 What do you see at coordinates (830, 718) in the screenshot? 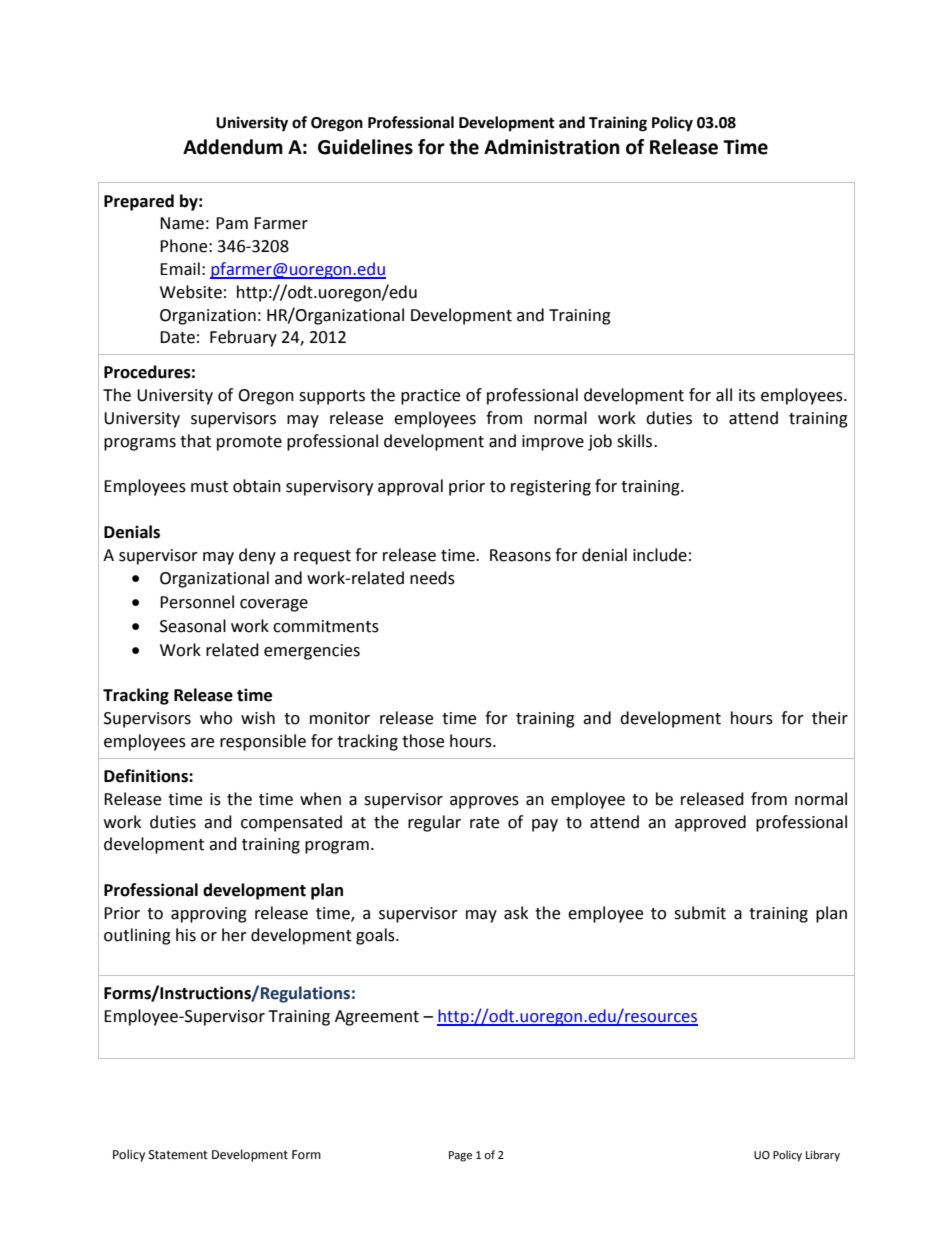
I see `their` at bounding box center [830, 718].
